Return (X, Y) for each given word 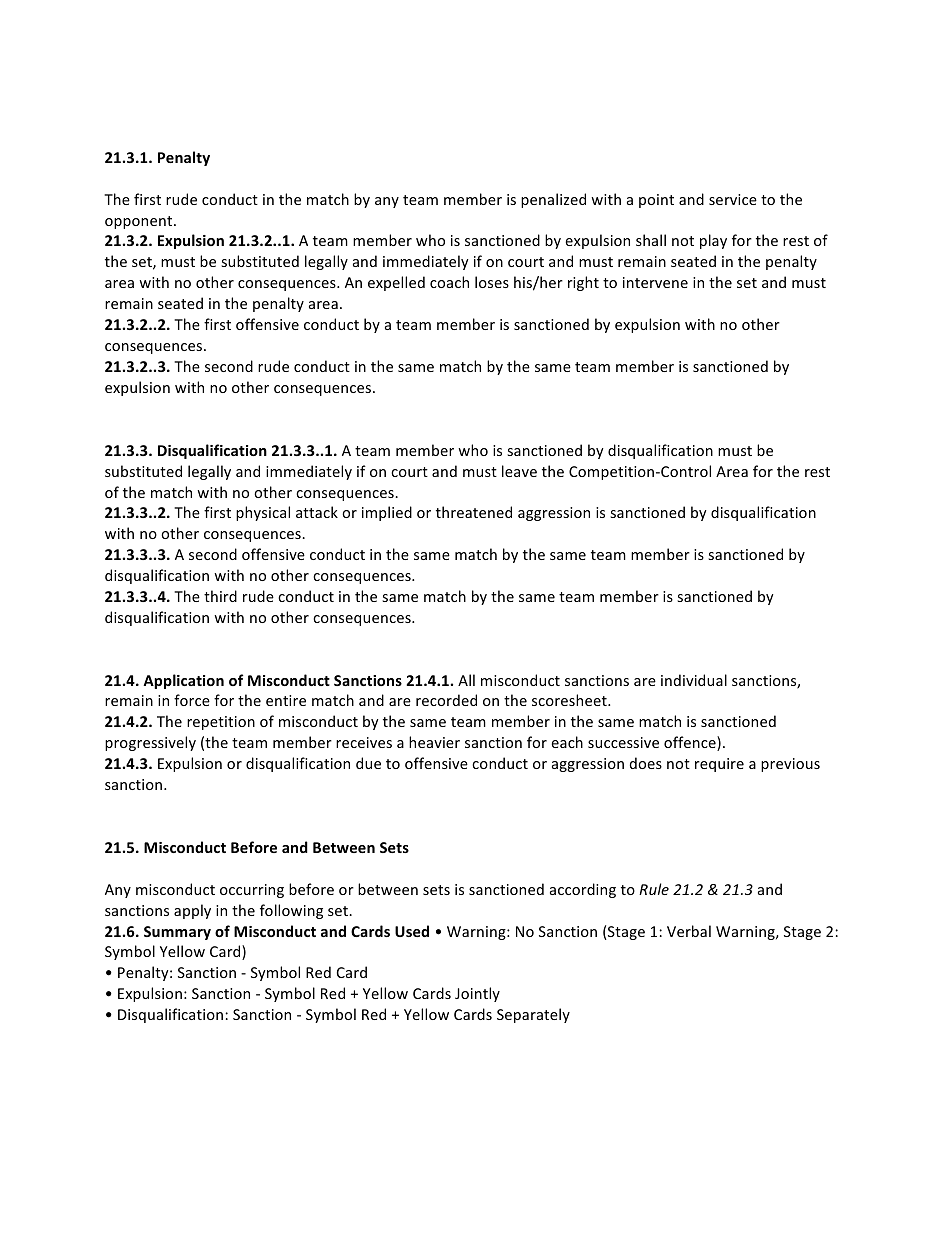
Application (183, 681)
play (713, 241)
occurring (252, 891)
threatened (474, 512)
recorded (446, 700)
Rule (654, 889)
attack (317, 512)
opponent (140, 222)
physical (263, 513)
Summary (177, 933)
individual (694, 680)
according (583, 890)
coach (449, 282)
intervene (655, 282)
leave (519, 471)
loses (492, 282)
